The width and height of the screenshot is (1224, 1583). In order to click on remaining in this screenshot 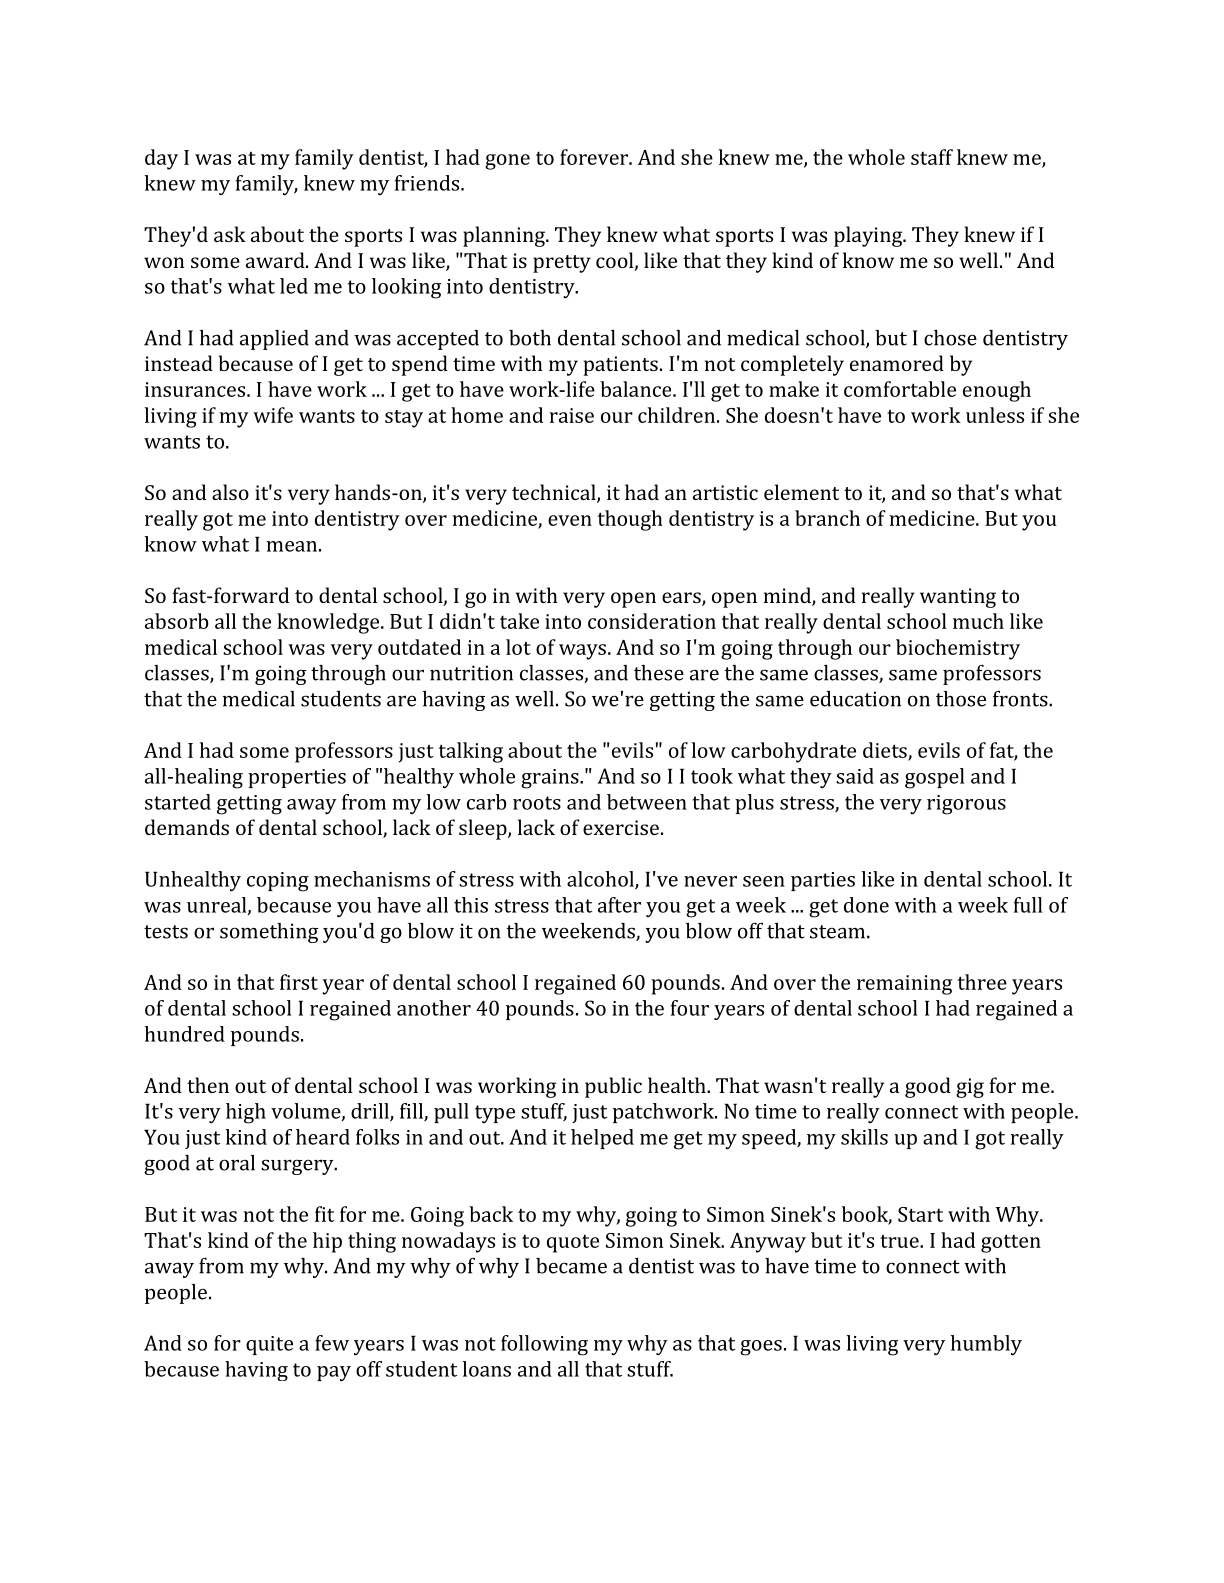, I will do `click(904, 985)`.
